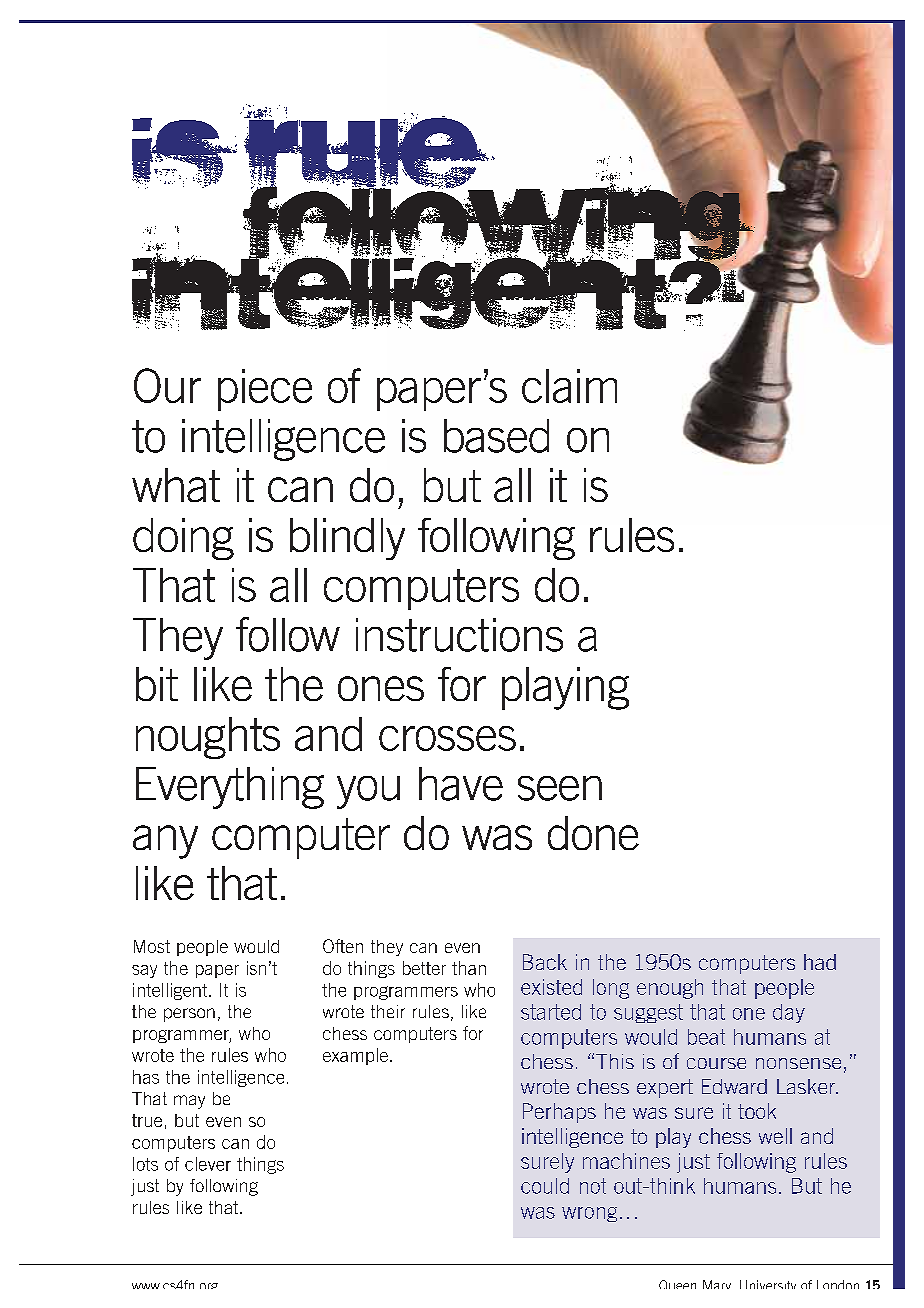 The height and width of the screenshot is (1308, 924). What do you see at coordinates (447, 738) in the screenshot?
I see `crosses` at bounding box center [447, 738].
